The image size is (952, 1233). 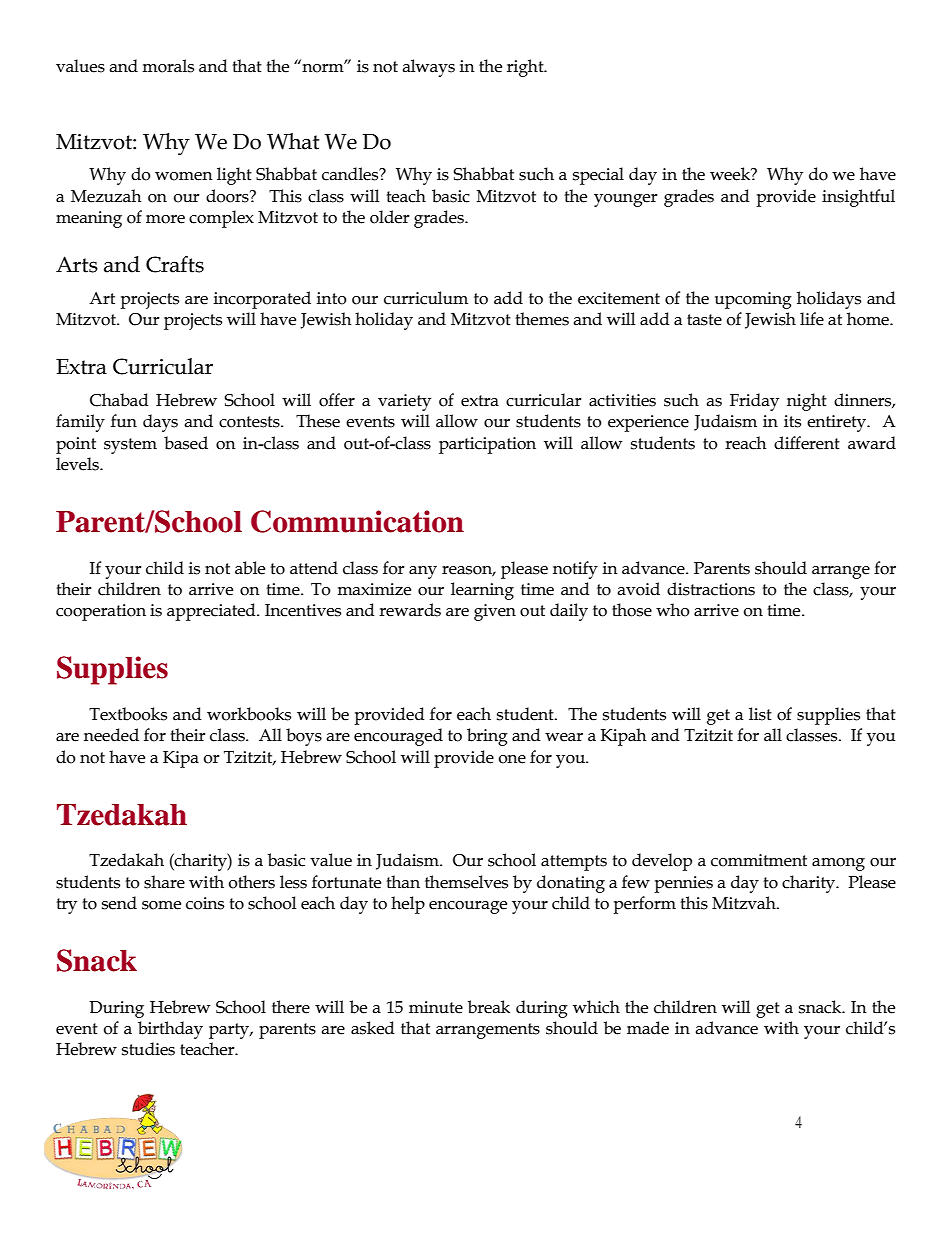 What do you see at coordinates (754, 402) in the image?
I see `Friday` at bounding box center [754, 402].
